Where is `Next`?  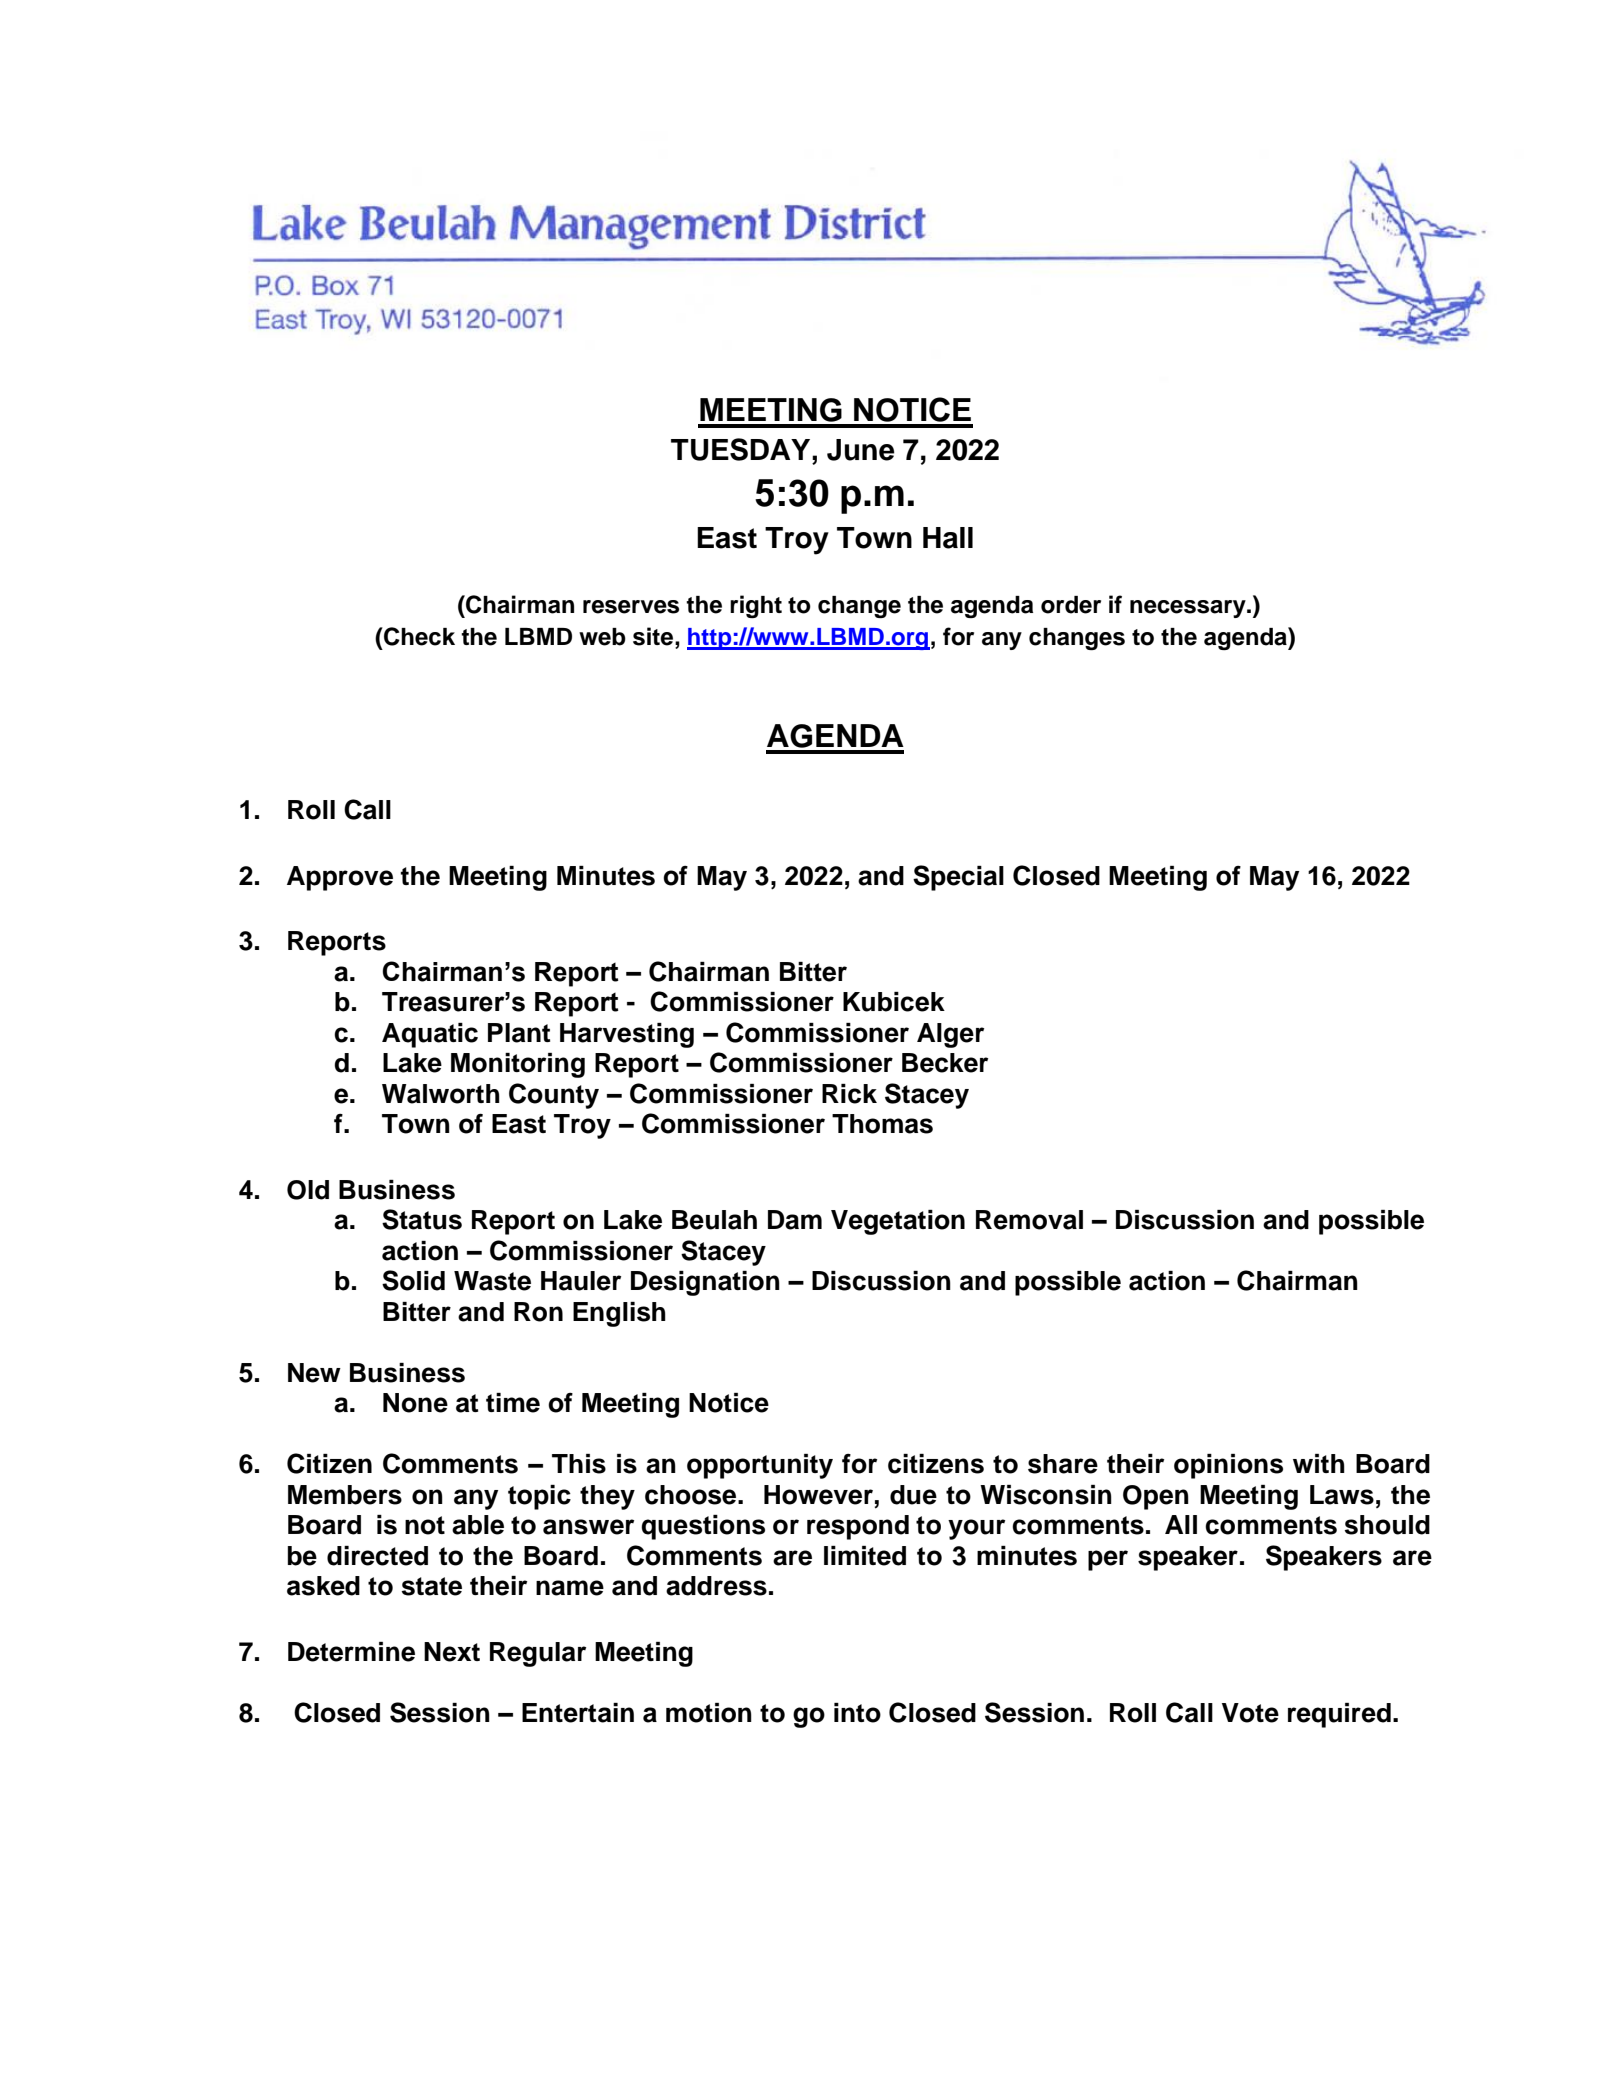
Next is located at coordinates (452, 1652).
